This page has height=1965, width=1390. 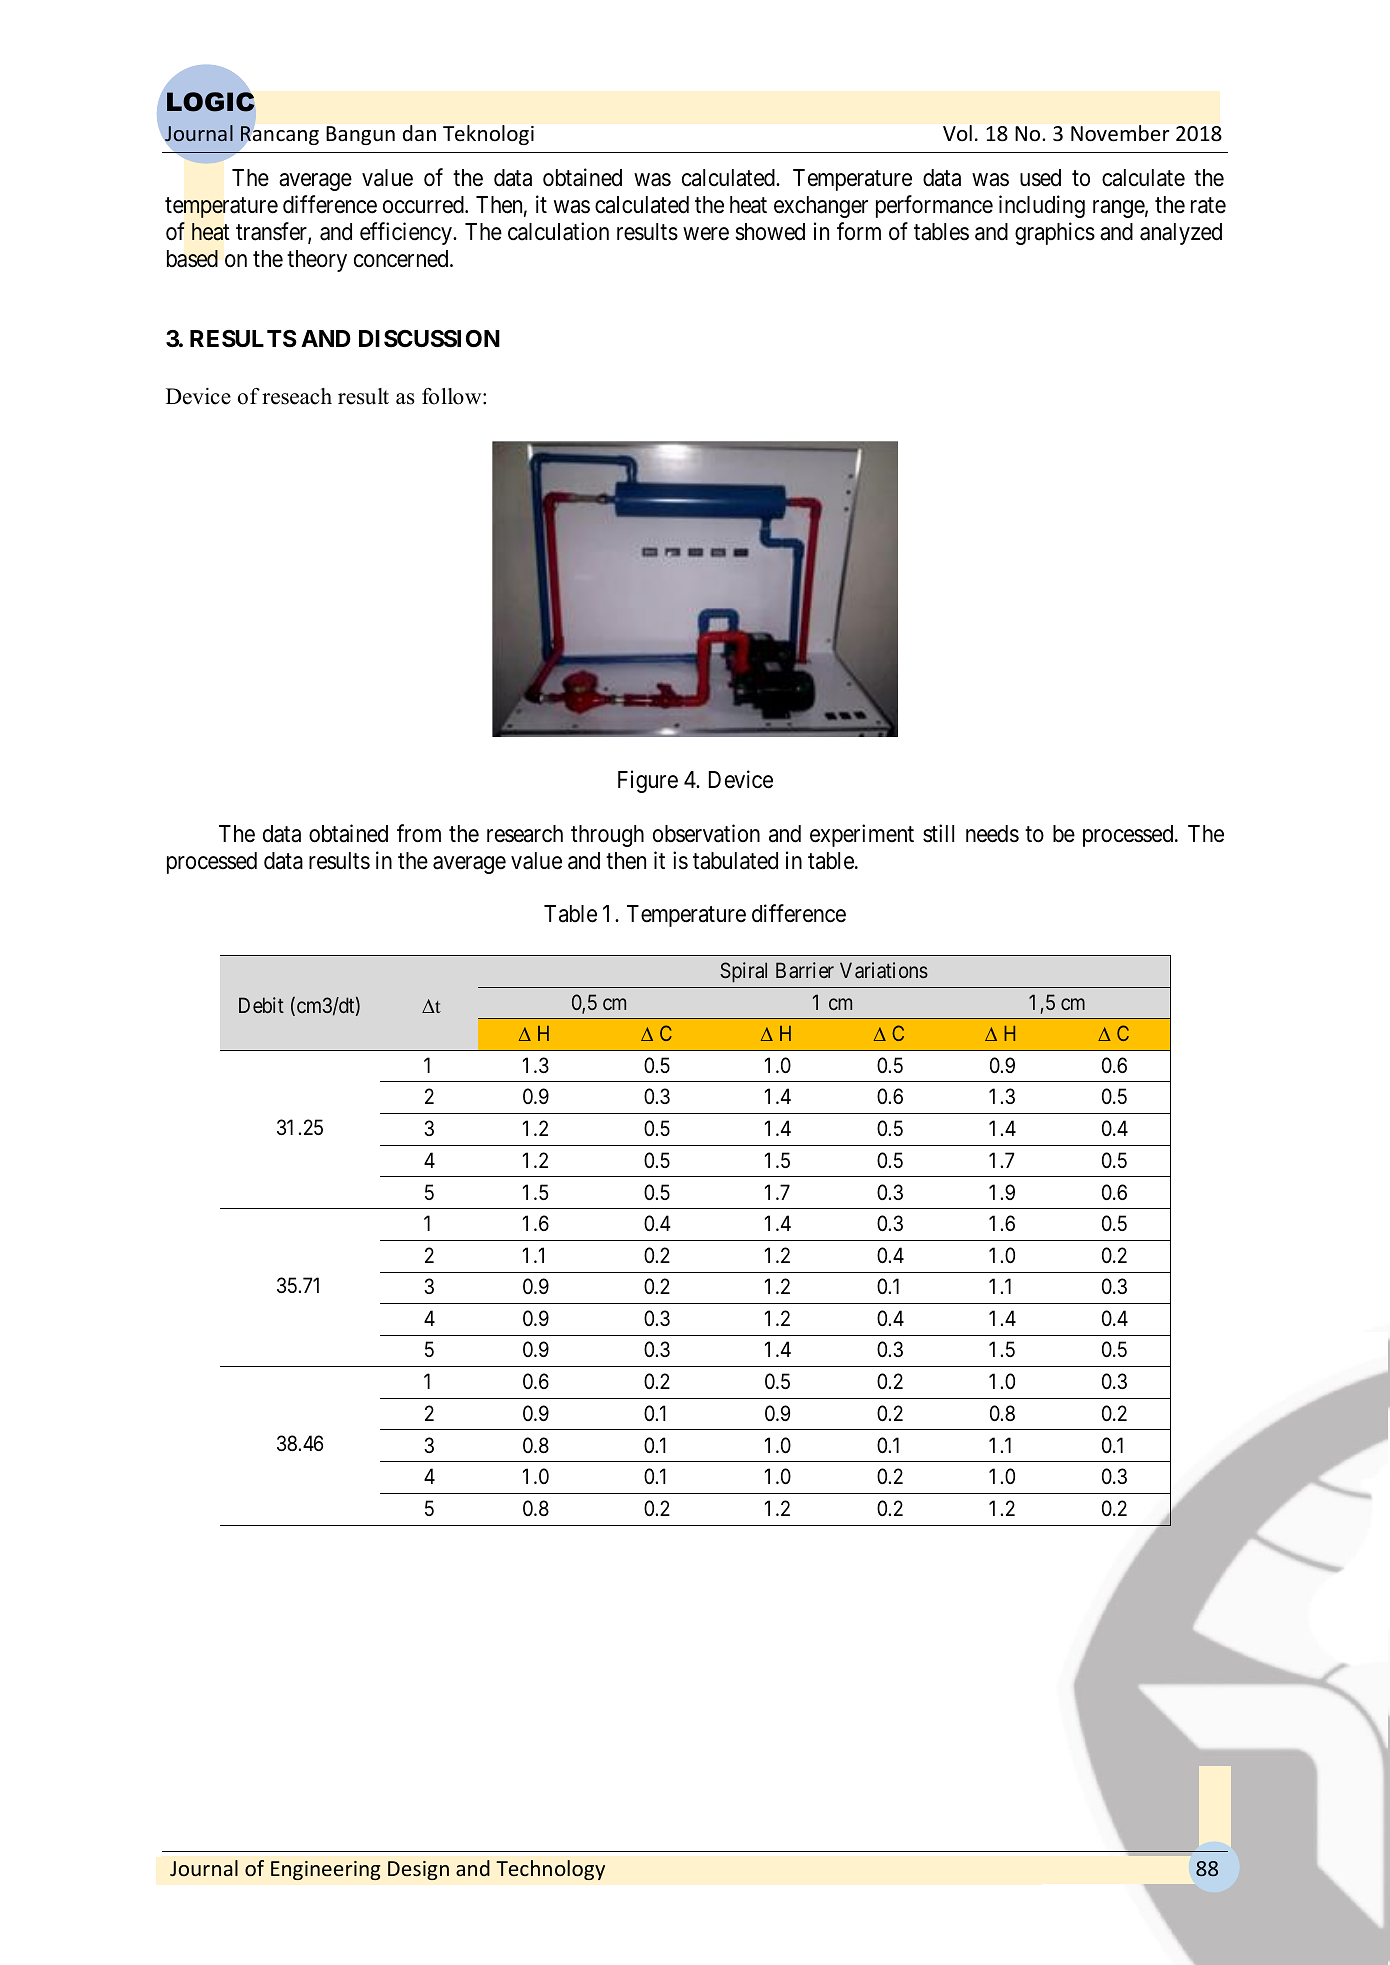 I want to click on were, so click(x=706, y=234).
